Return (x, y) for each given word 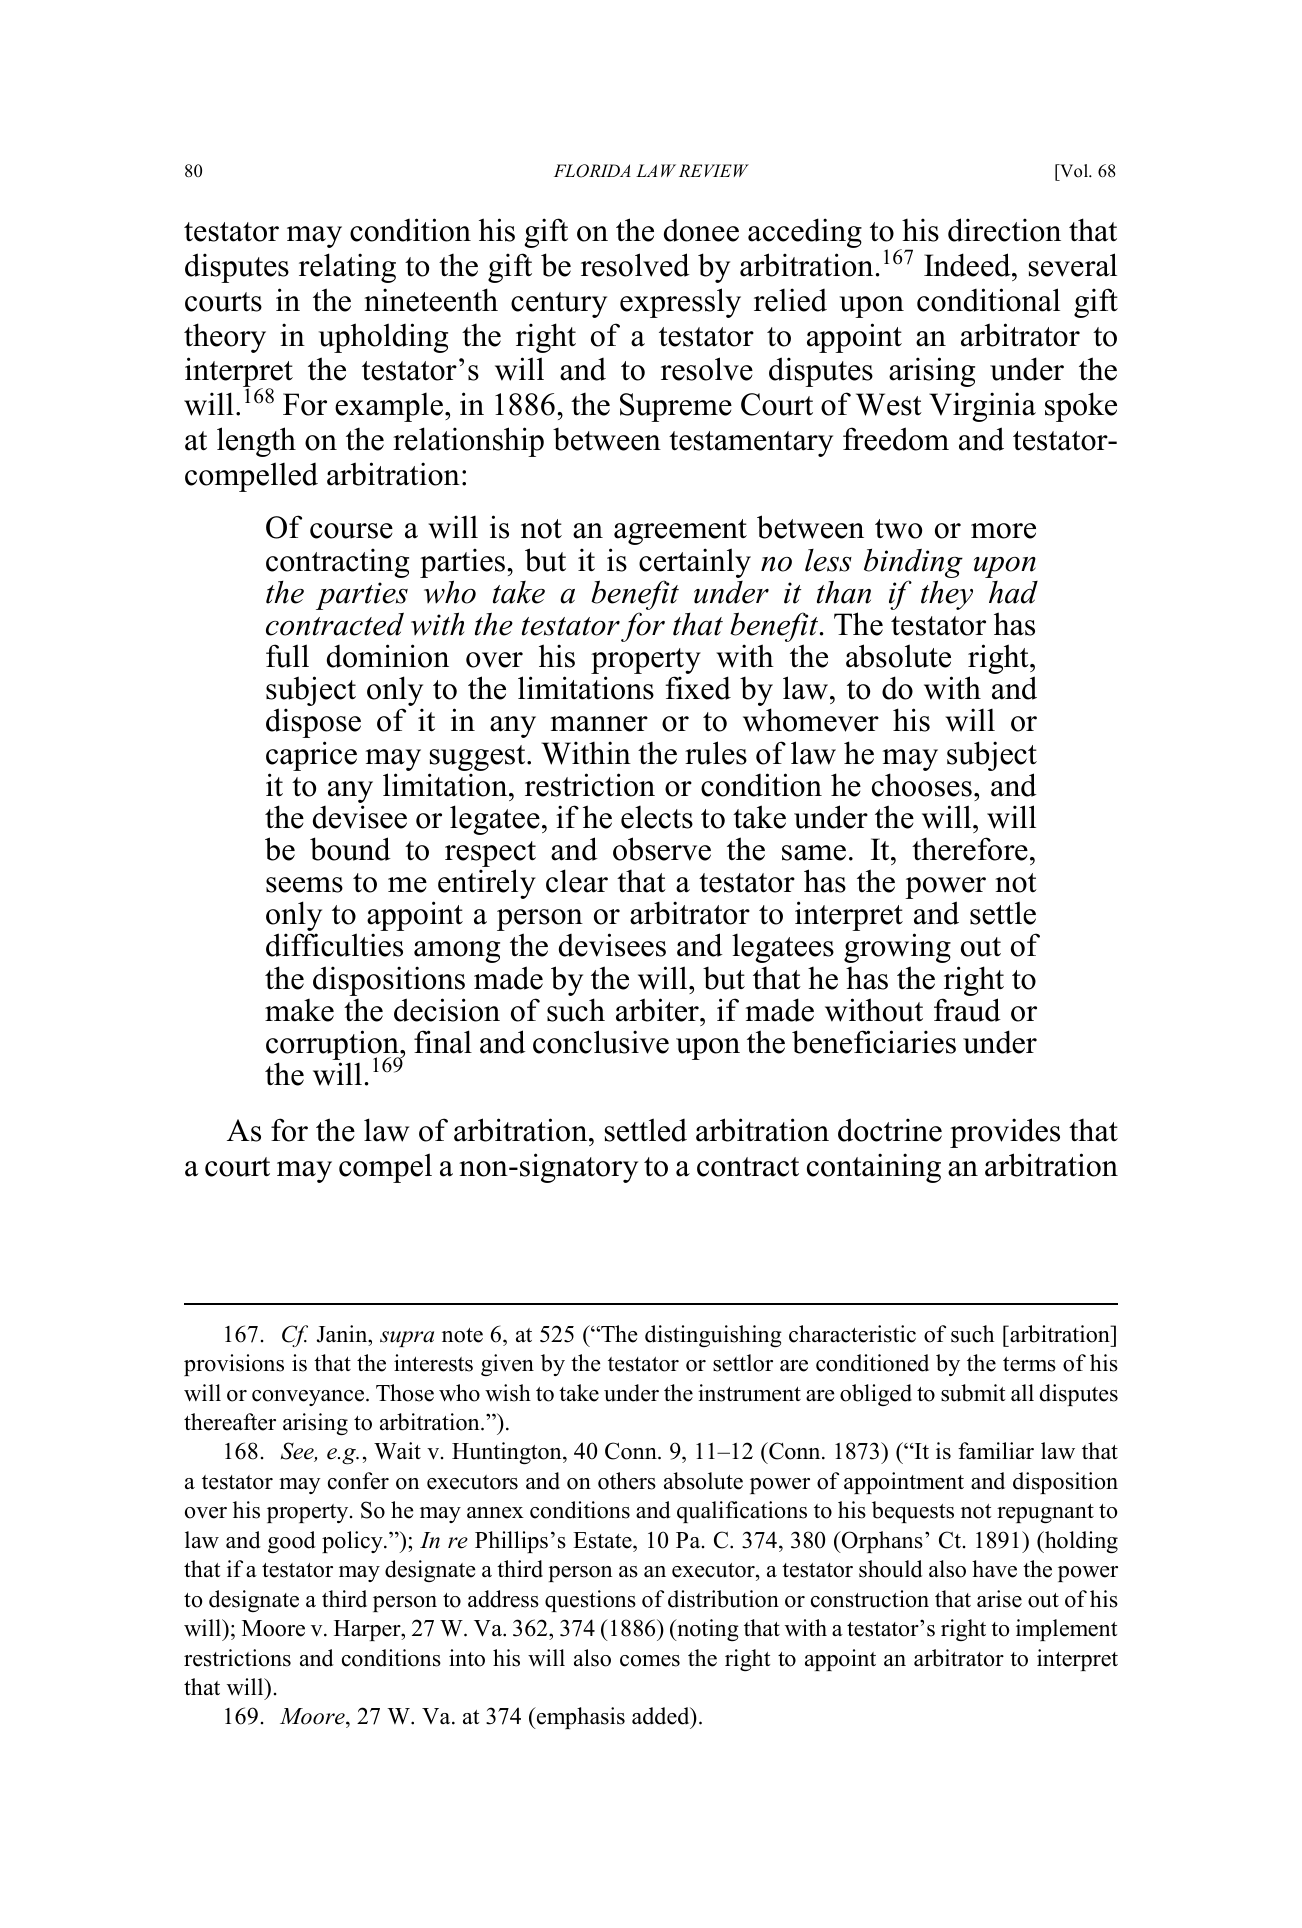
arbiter (658, 1010)
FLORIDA (592, 171)
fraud (967, 1010)
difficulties (334, 945)
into (467, 1658)
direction (1004, 230)
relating (347, 268)
